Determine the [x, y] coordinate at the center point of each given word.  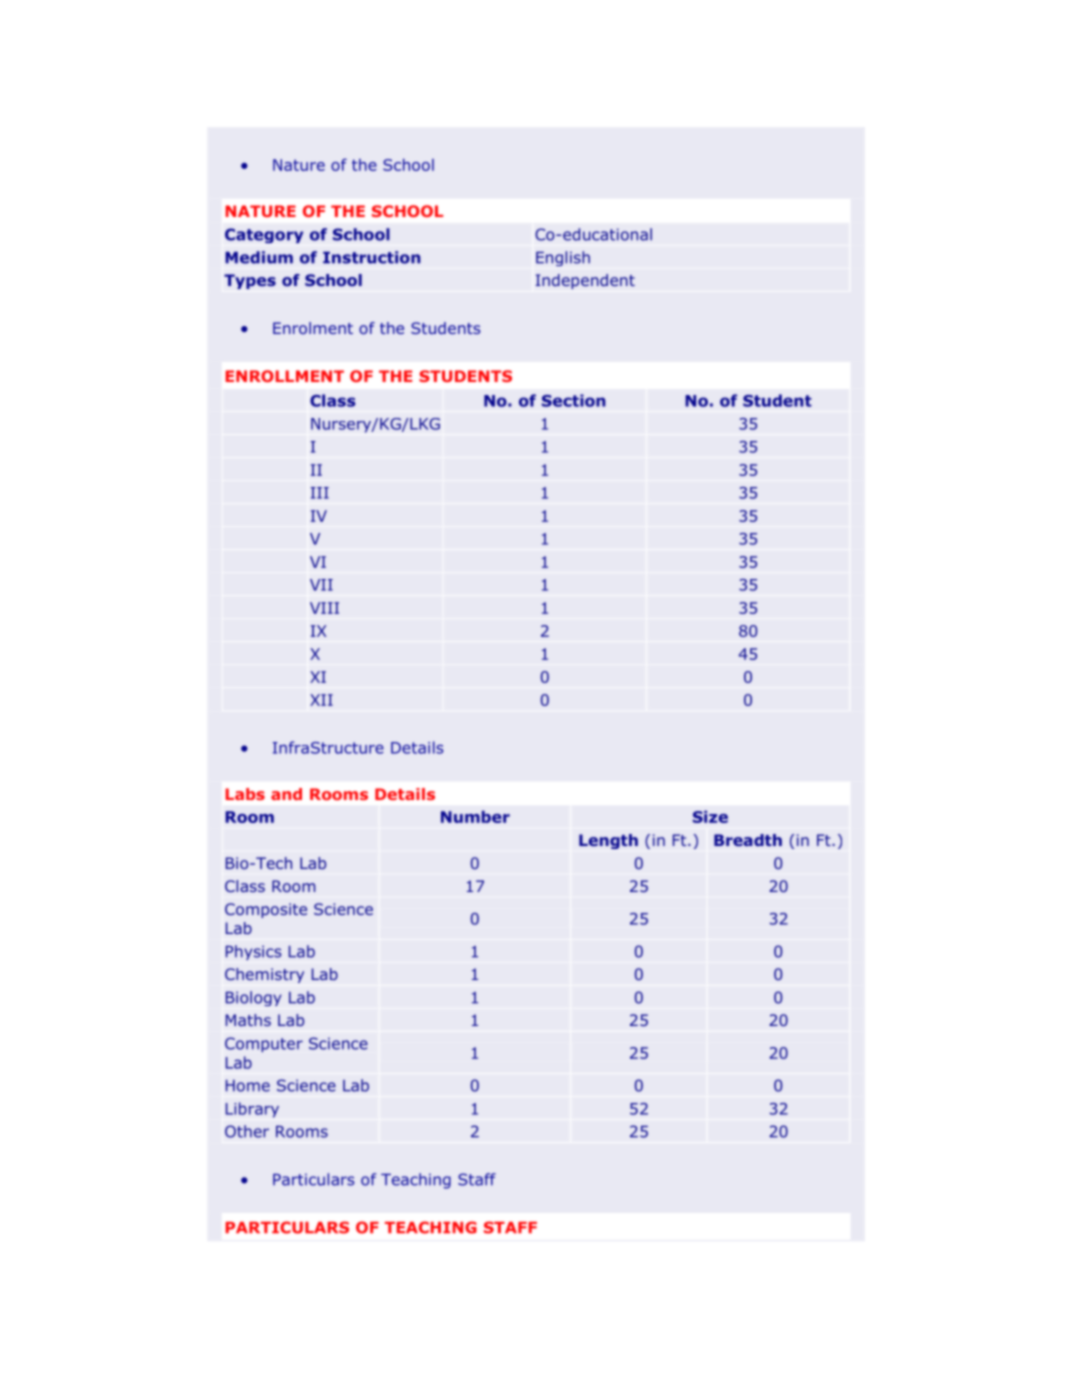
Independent [585, 281]
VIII [324, 608]
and [286, 794]
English [563, 258]
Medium [259, 257]
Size [710, 817]
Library [252, 1110]
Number [475, 817]
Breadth [748, 840]
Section [573, 400]
